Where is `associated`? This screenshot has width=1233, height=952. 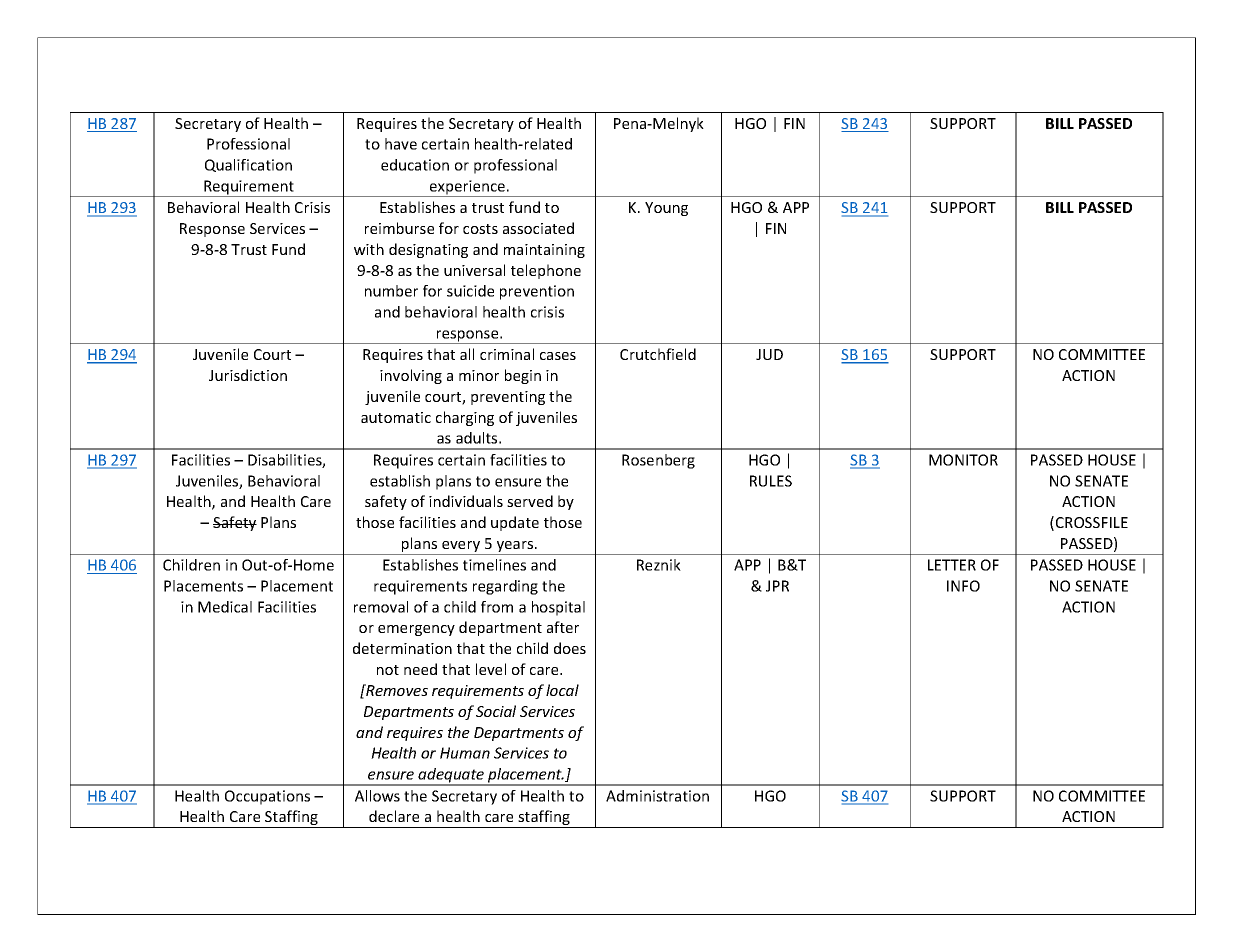 associated is located at coordinates (538, 228).
